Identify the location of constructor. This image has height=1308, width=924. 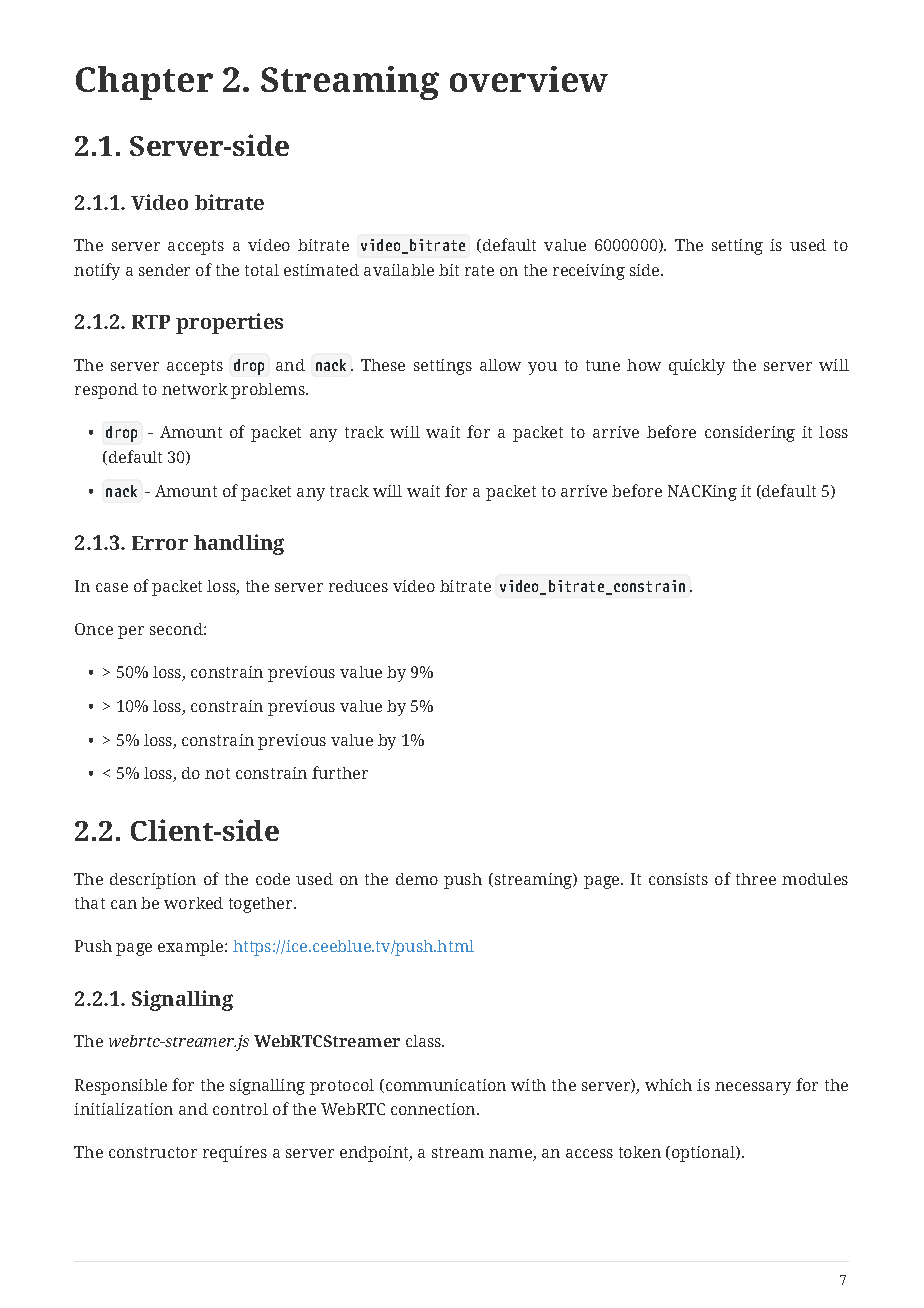
(153, 1152).
